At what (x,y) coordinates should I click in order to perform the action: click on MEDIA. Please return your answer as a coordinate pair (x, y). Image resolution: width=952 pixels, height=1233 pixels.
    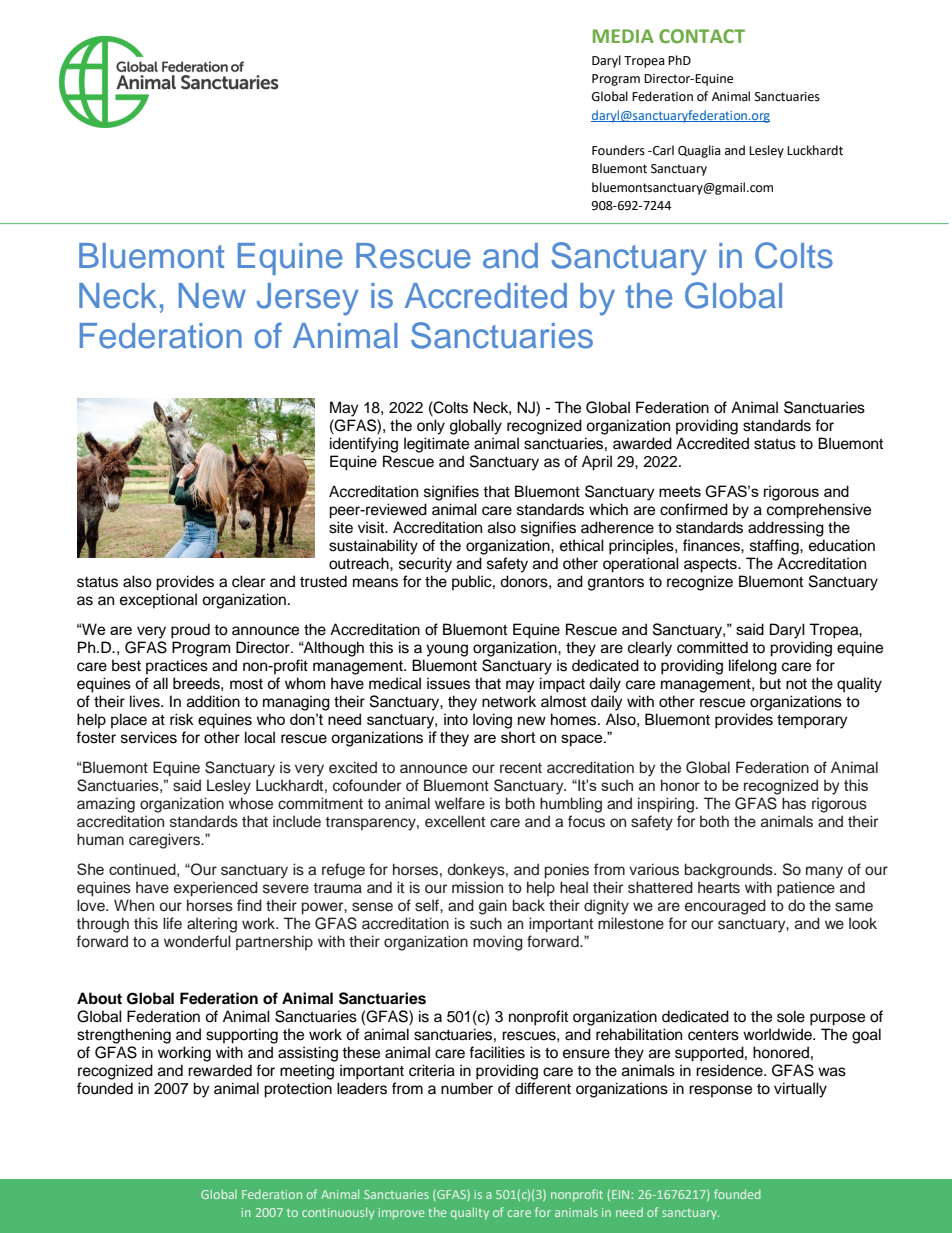
    Looking at the image, I should click on (623, 36).
